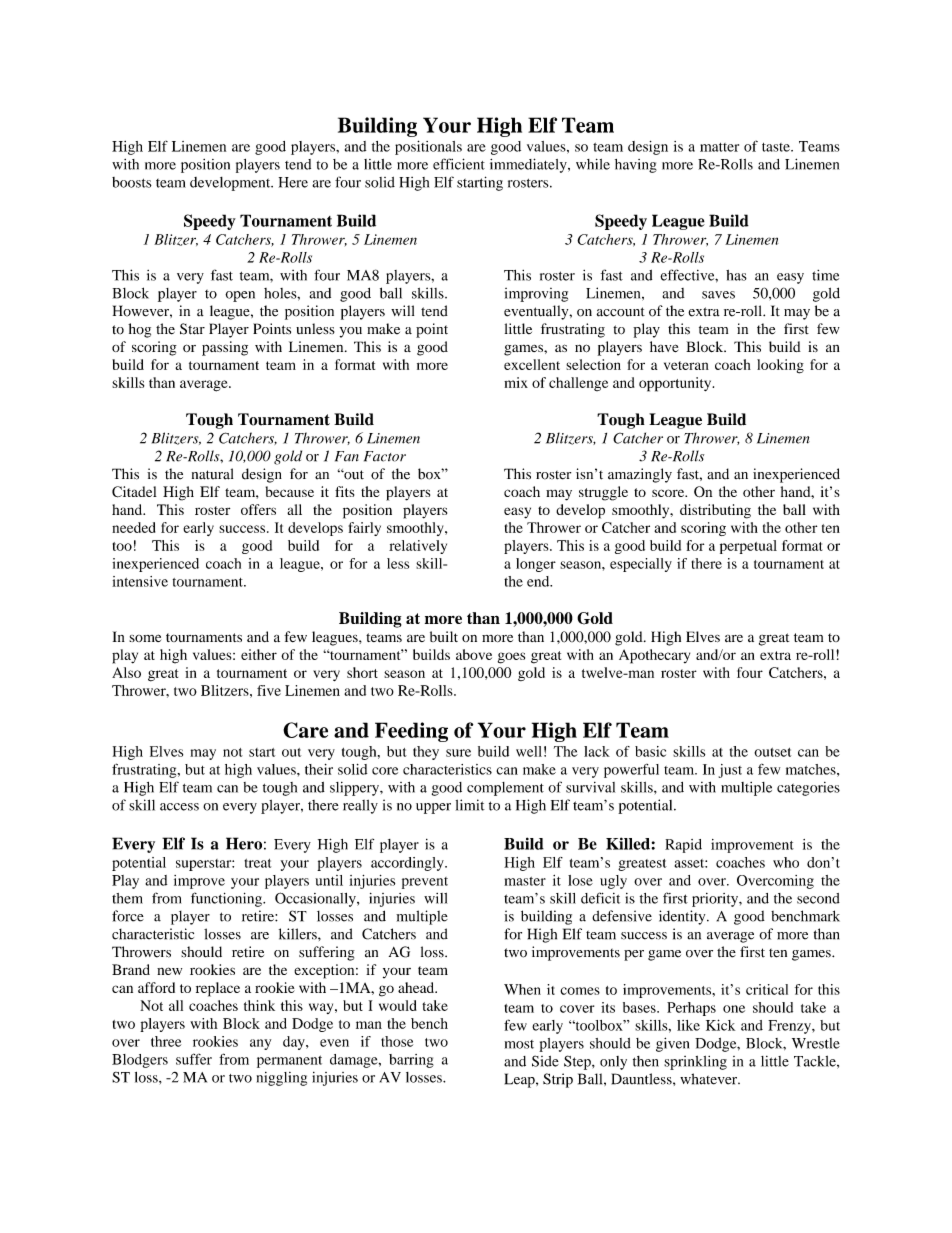 This document has height=1233, width=952. I want to click on looking, so click(780, 366).
